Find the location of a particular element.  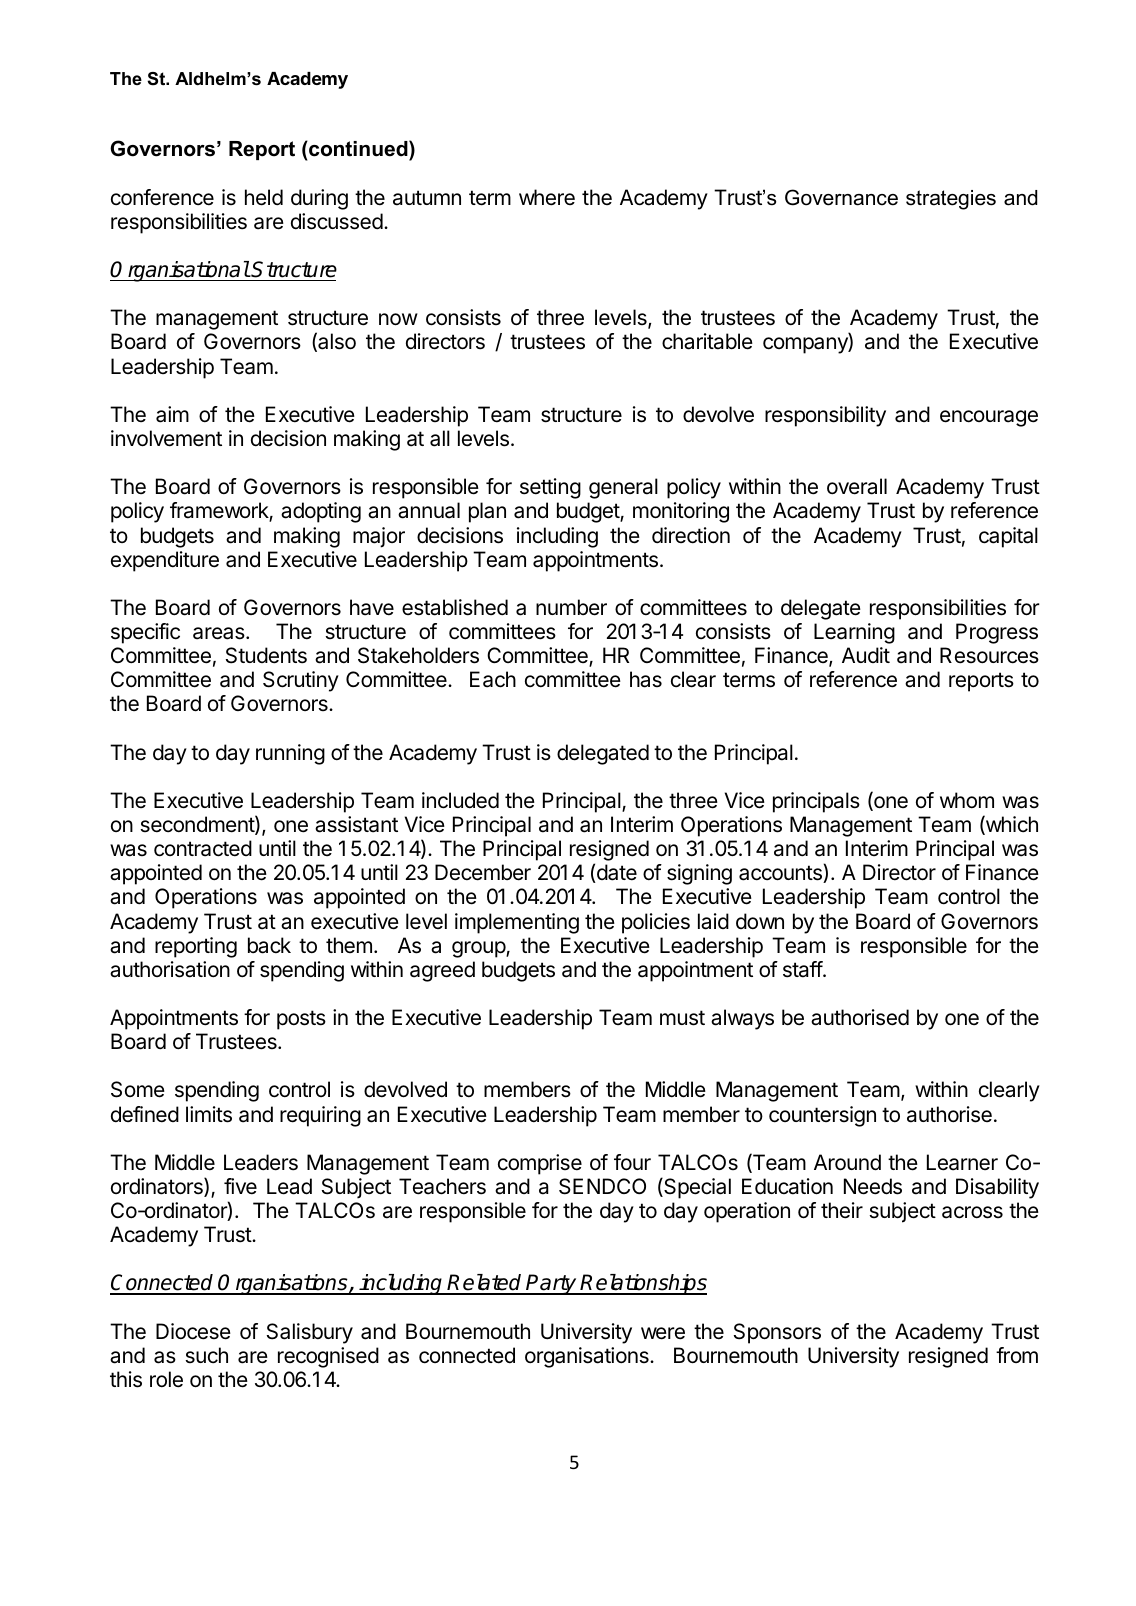

running is located at coordinates (290, 754).
